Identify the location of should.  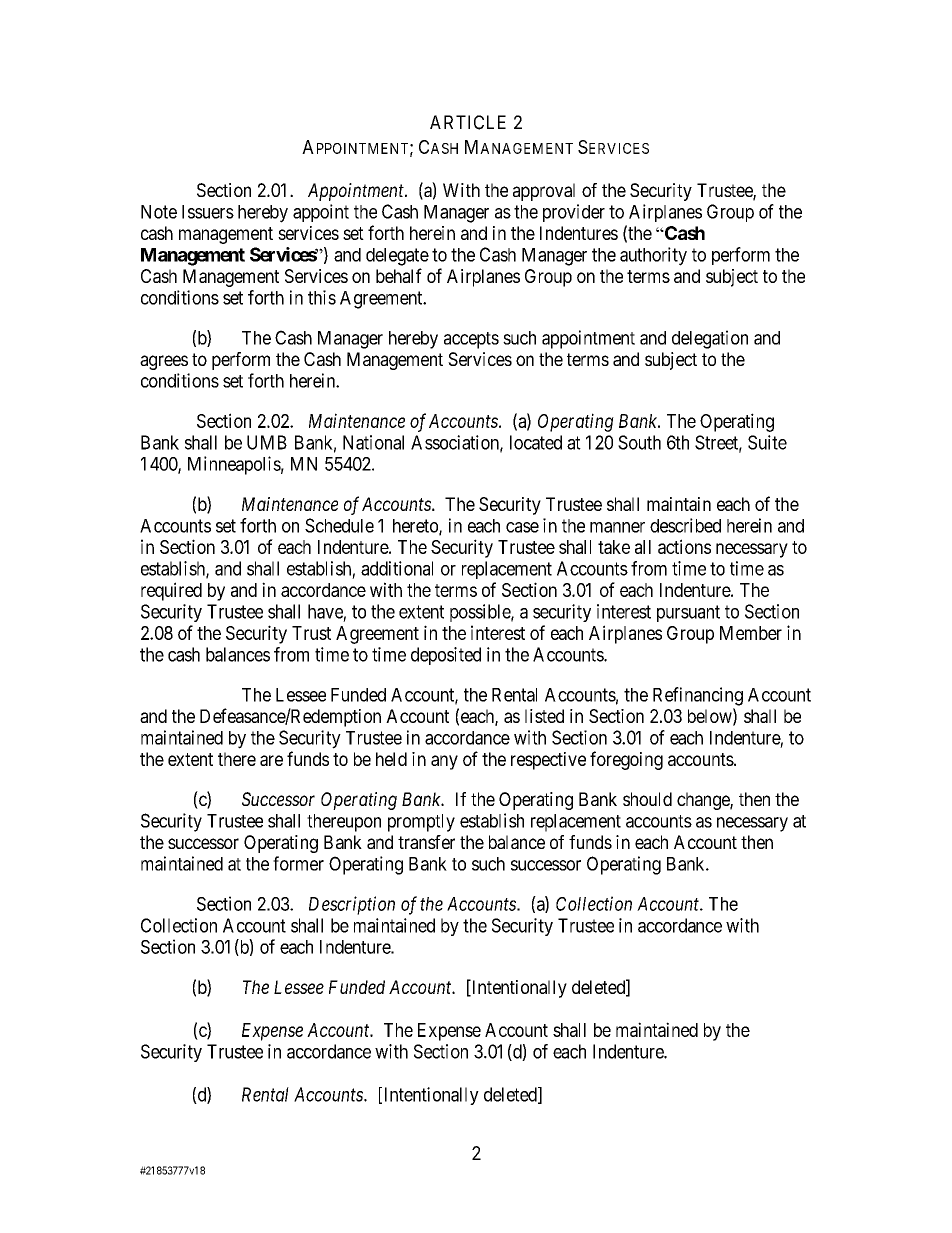
(647, 799).
